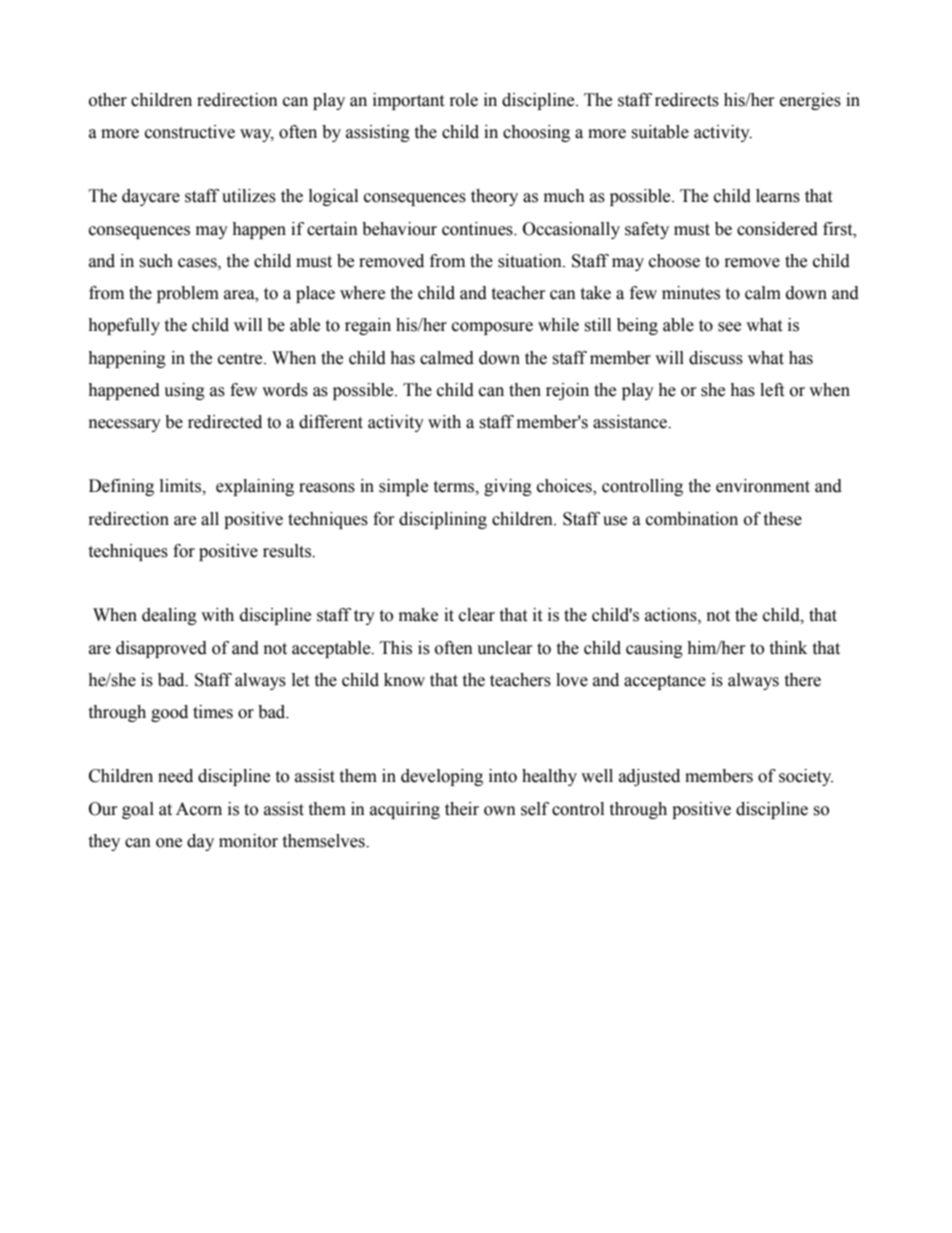 This image has width=952, height=1233. What do you see at coordinates (763, 486) in the image?
I see `environment` at bounding box center [763, 486].
